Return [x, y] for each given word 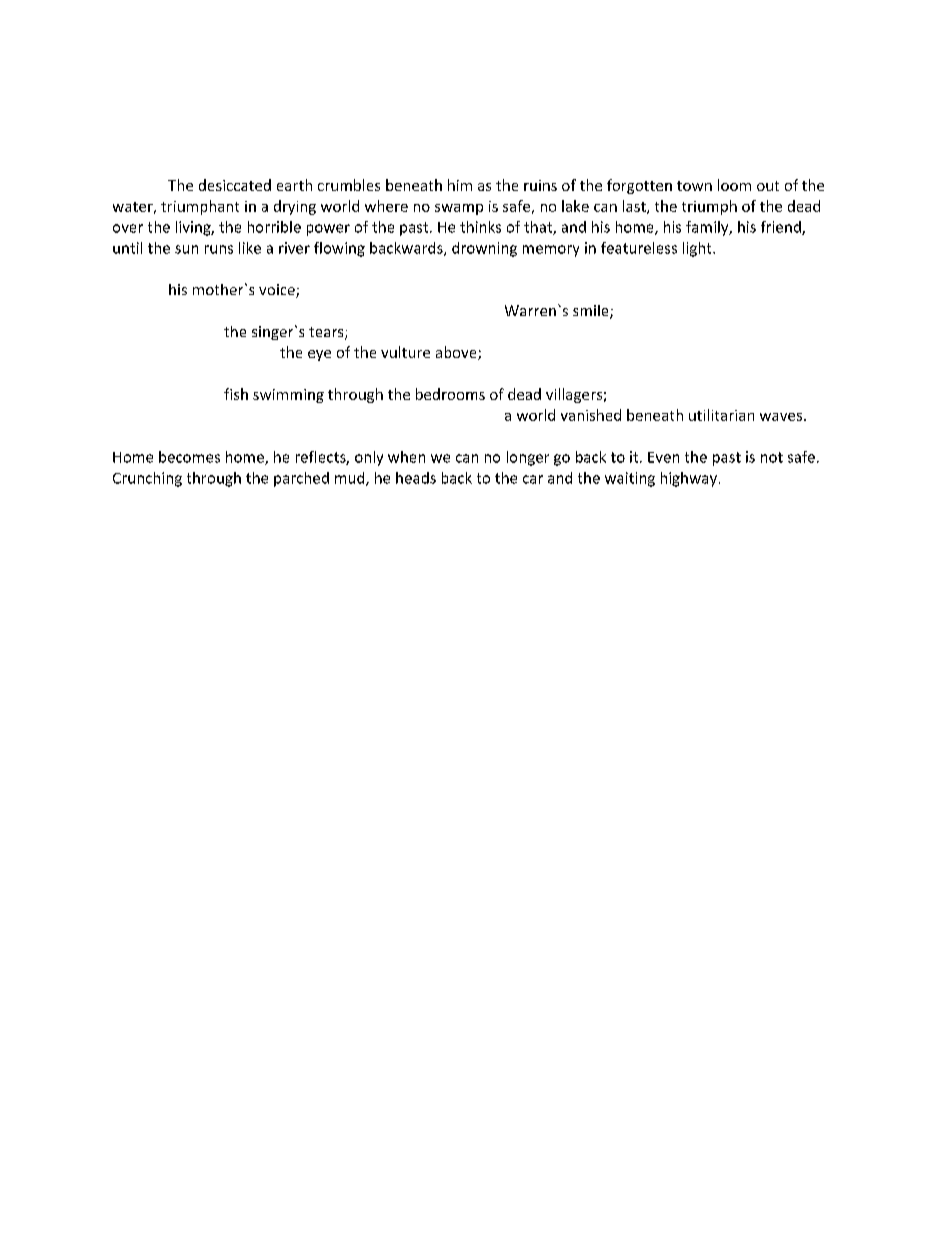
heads [416, 478]
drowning [484, 249]
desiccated [235, 185]
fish [236, 394]
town [694, 186]
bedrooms [450, 394]
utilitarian [721, 415]
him [460, 185]
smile [592, 312]
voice [278, 291]
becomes [189, 457]
